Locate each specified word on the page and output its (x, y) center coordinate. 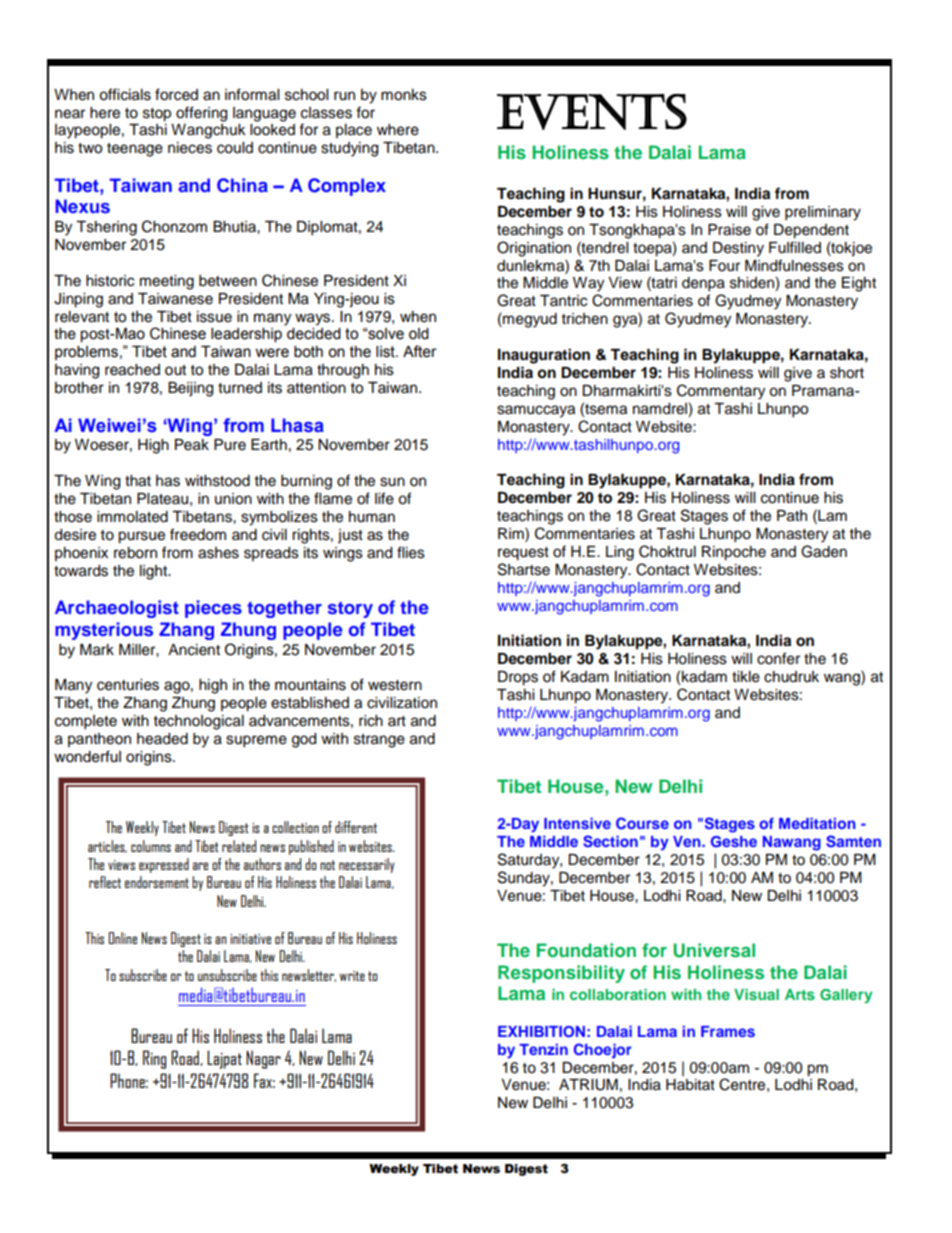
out (175, 370)
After (420, 351)
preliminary (823, 213)
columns (151, 846)
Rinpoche (734, 553)
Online (123, 938)
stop (157, 115)
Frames (728, 1031)
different (356, 827)
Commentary (721, 392)
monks (404, 95)
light (155, 572)
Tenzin (543, 1049)
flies (411, 552)
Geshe (734, 842)
